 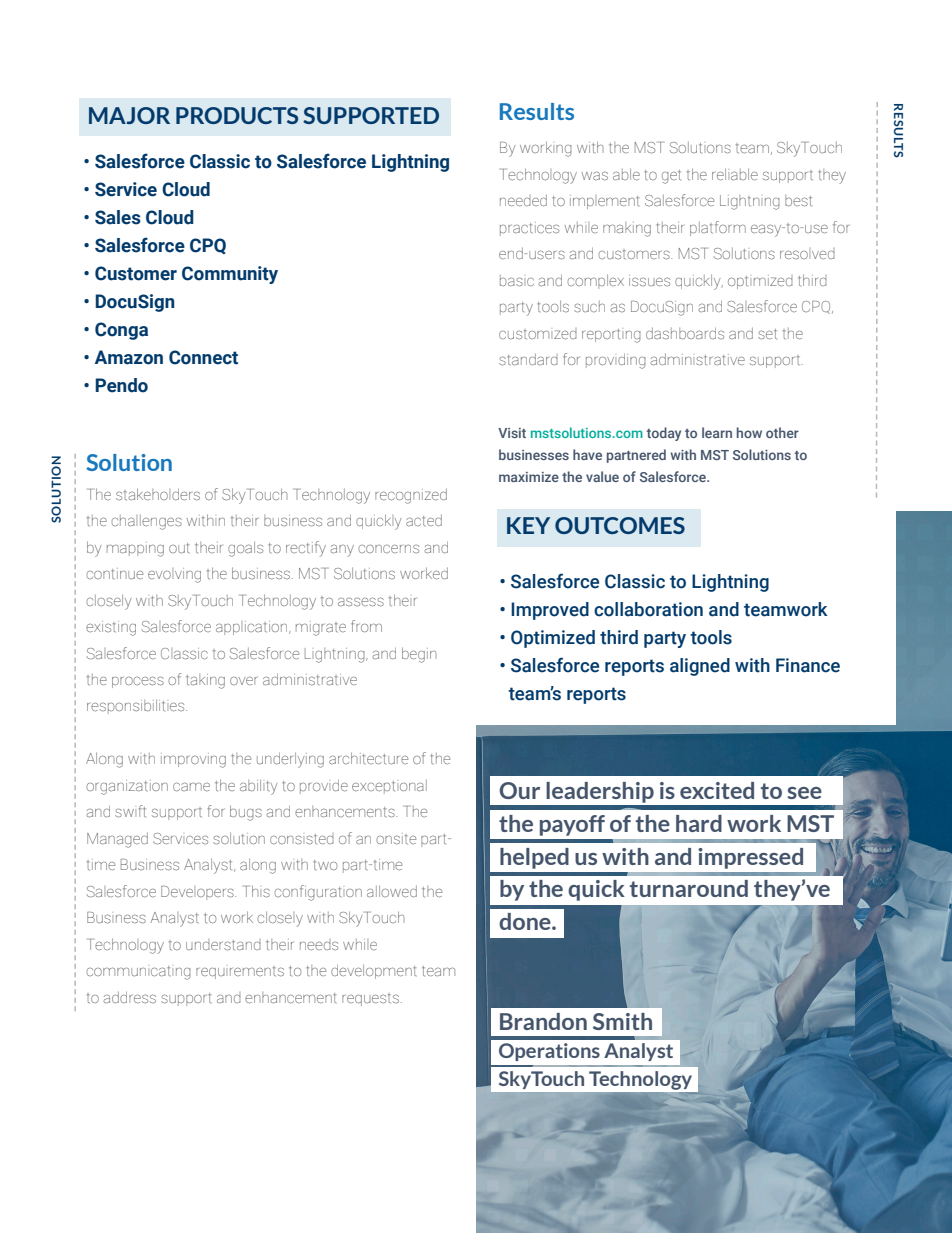 What do you see at coordinates (389, 548) in the document?
I see `concerns` at bounding box center [389, 548].
